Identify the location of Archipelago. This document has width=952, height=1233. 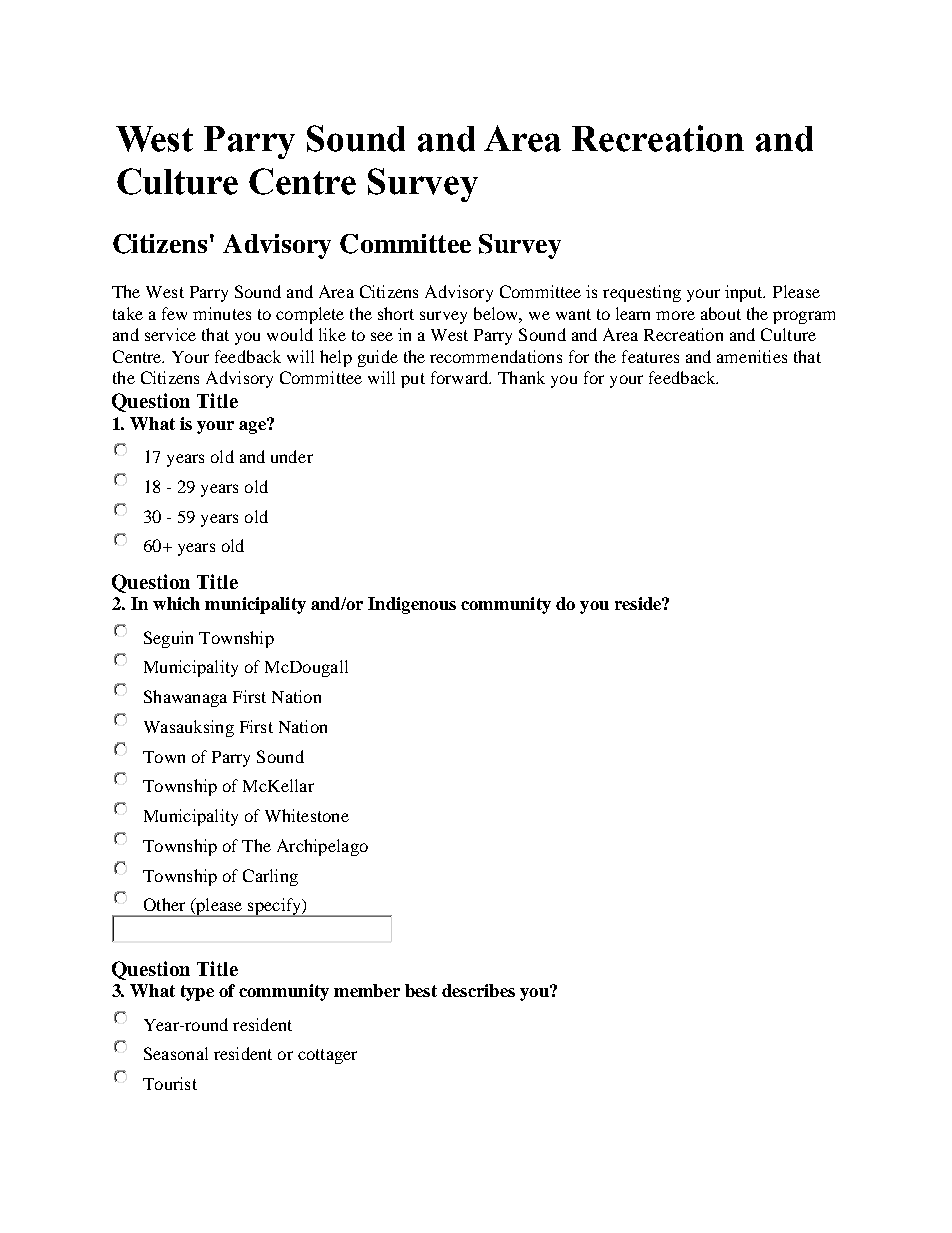
(322, 847).
